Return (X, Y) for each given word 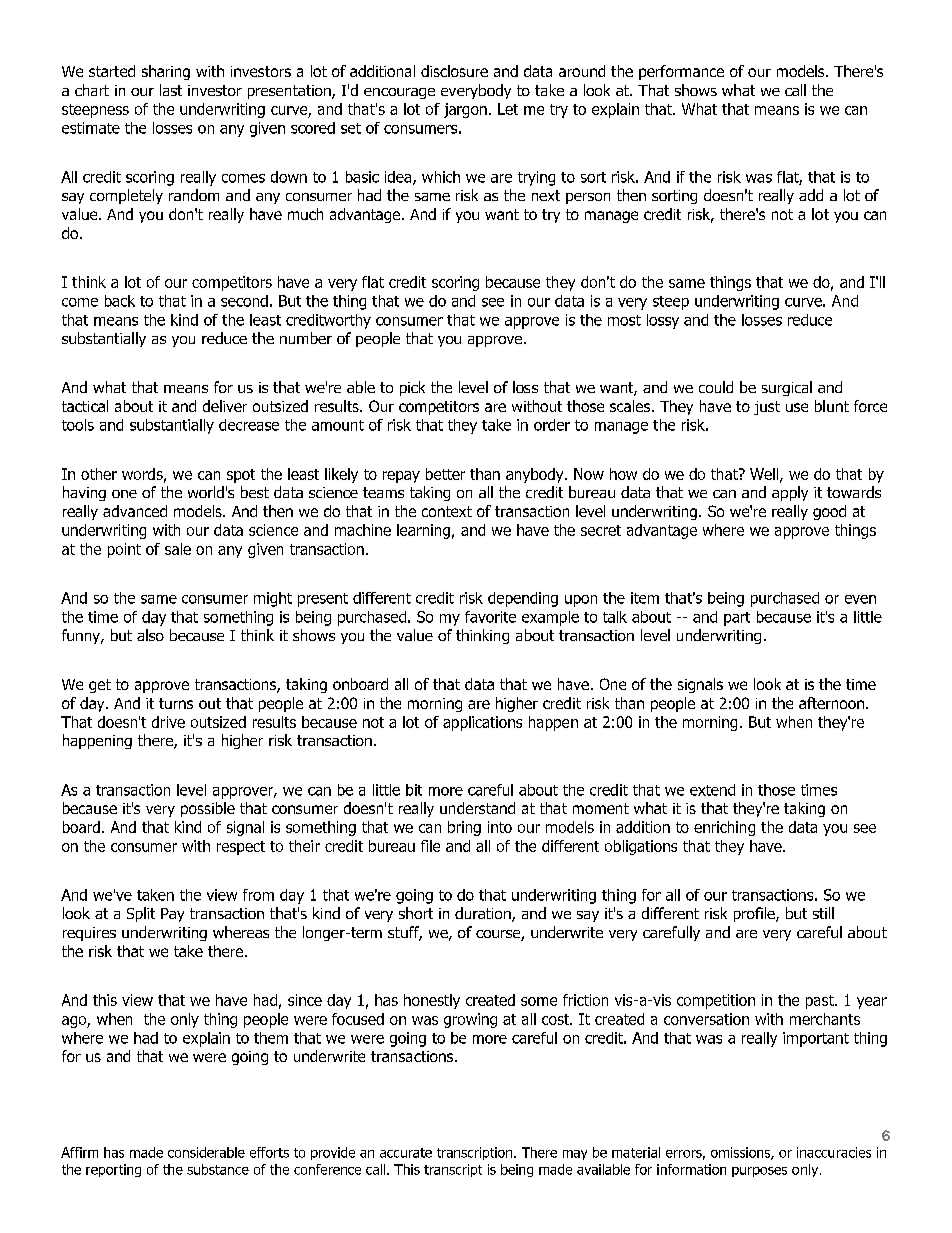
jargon (465, 110)
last (171, 90)
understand (477, 808)
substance (218, 1169)
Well (765, 475)
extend (712, 790)
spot (241, 476)
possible (208, 809)
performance (681, 72)
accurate (406, 1153)
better (445, 474)
